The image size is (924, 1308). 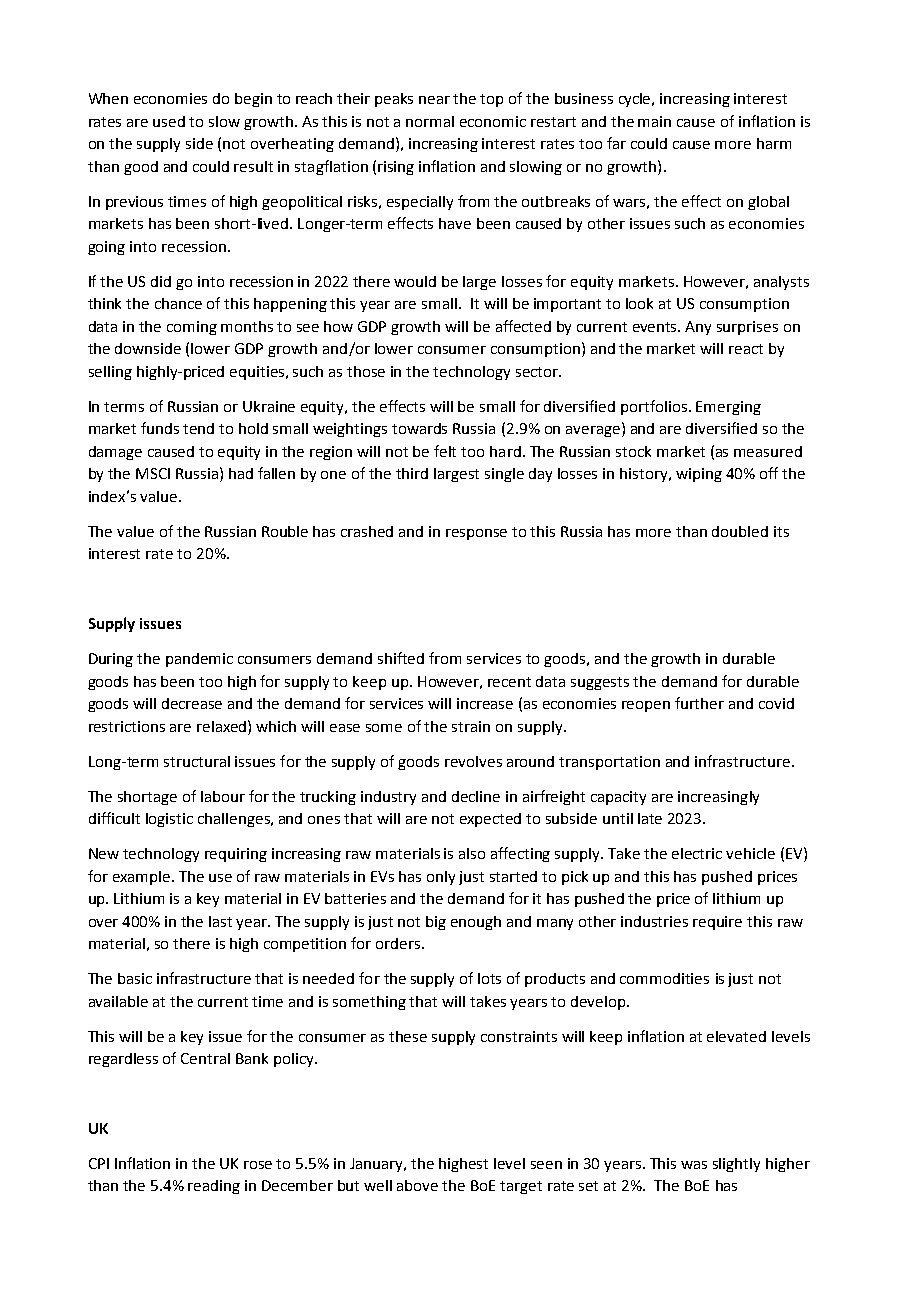 I want to click on felt, so click(x=445, y=451).
